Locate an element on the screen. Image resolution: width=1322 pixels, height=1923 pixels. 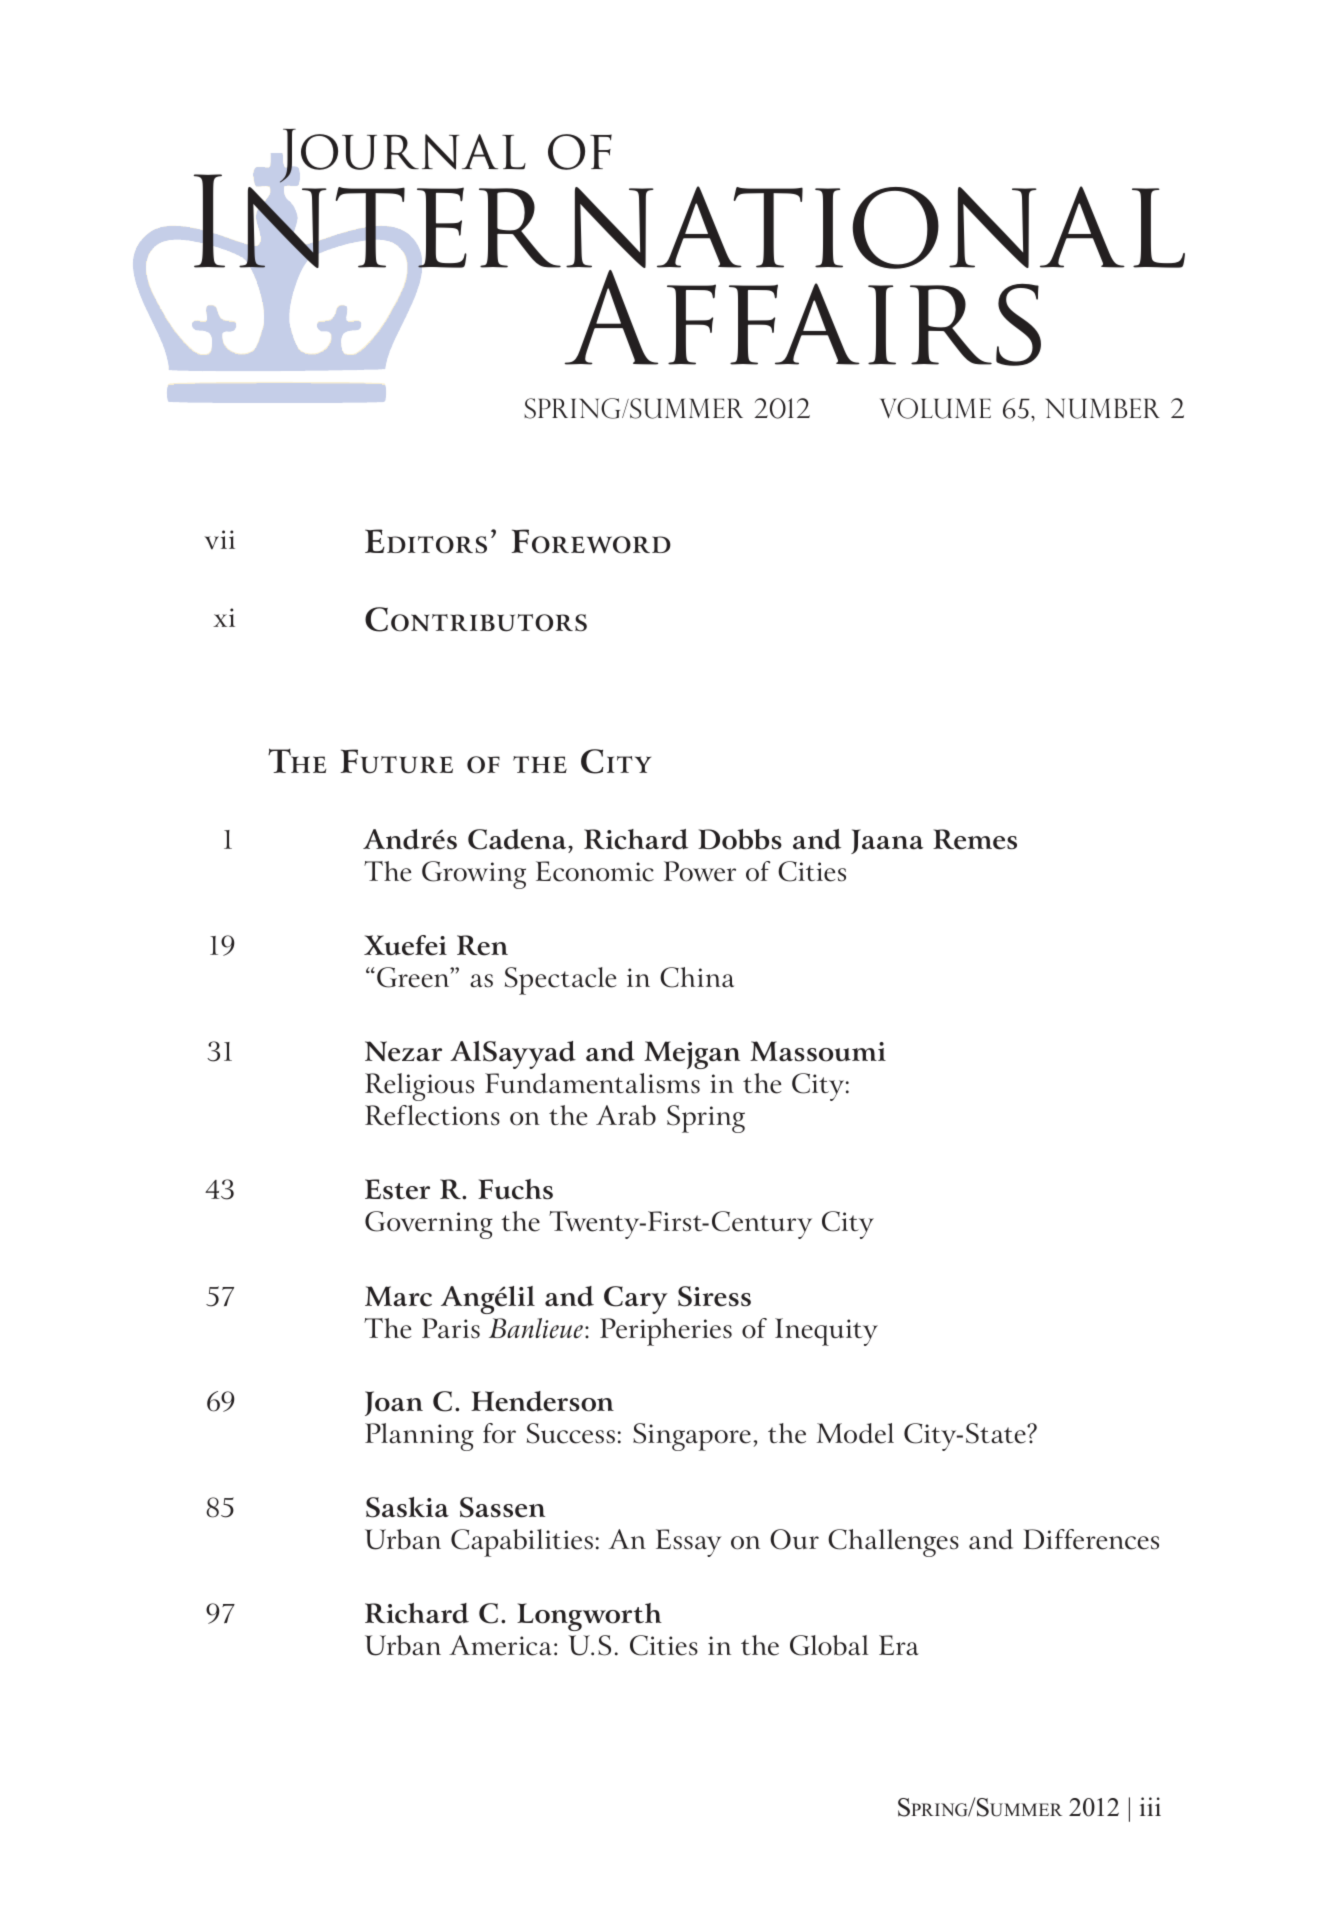
Journal is located at coordinates (402, 156).
